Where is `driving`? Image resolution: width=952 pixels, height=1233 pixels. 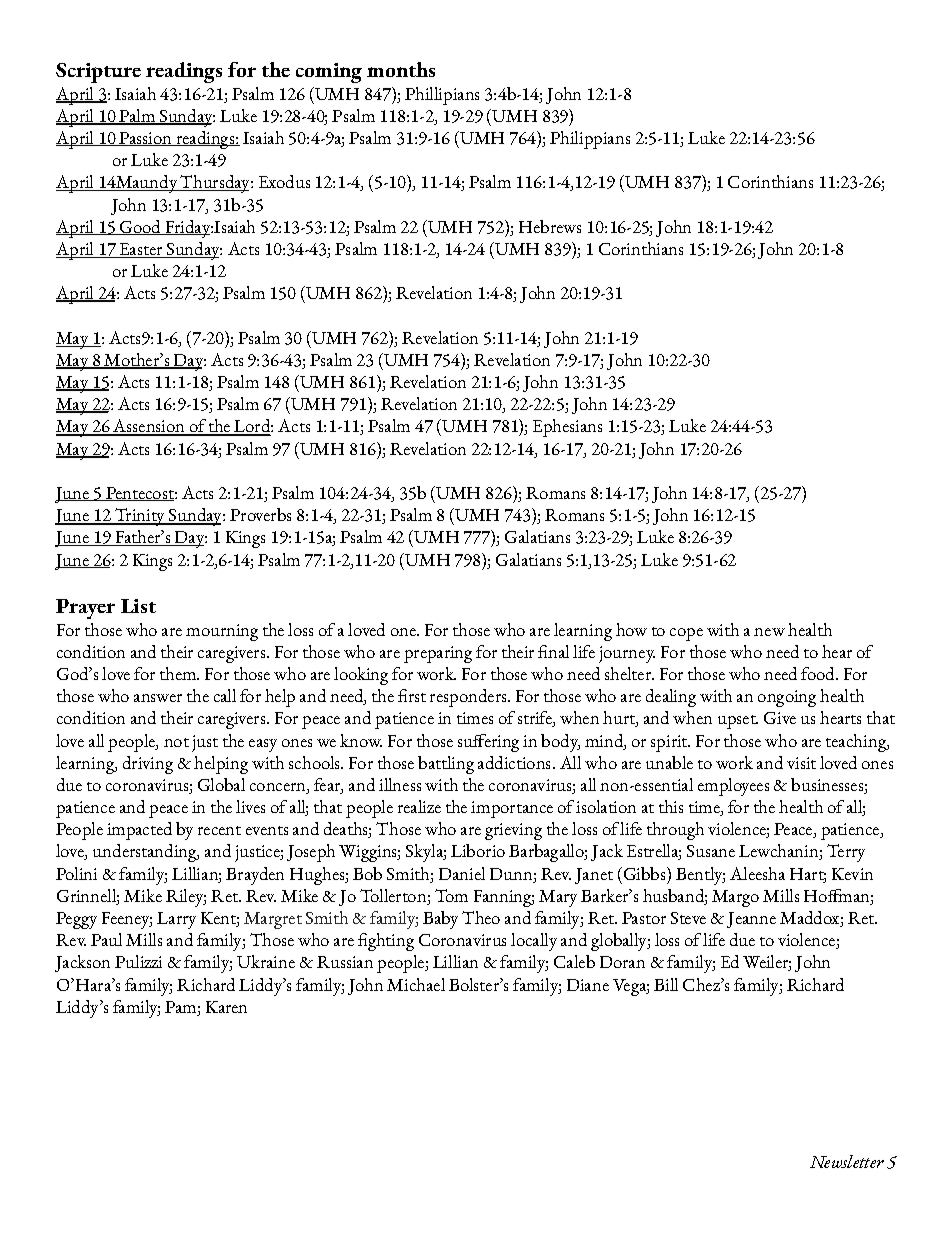
driving is located at coordinates (148, 765).
